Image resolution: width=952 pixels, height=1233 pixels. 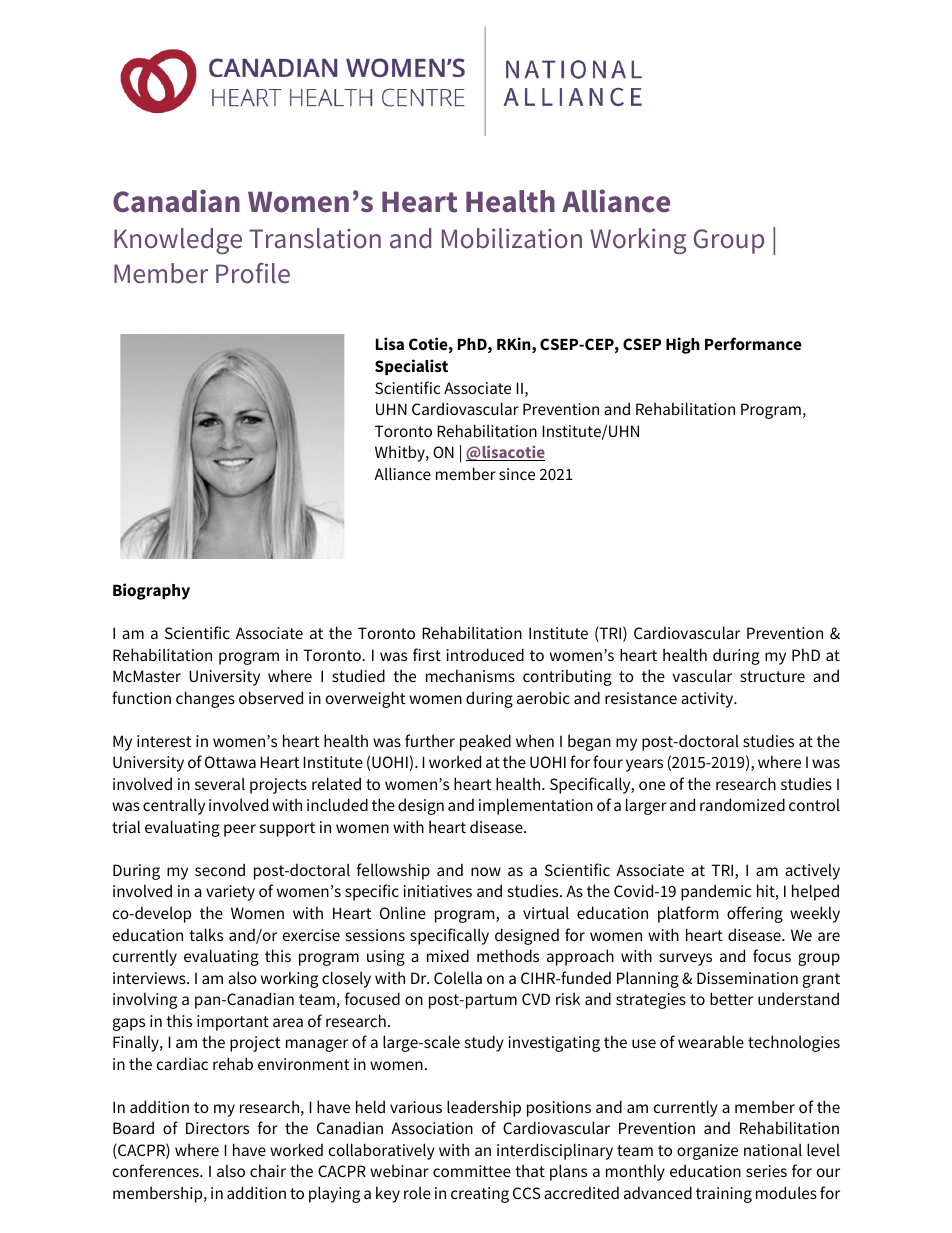 I want to click on initiatives, so click(x=438, y=891).
